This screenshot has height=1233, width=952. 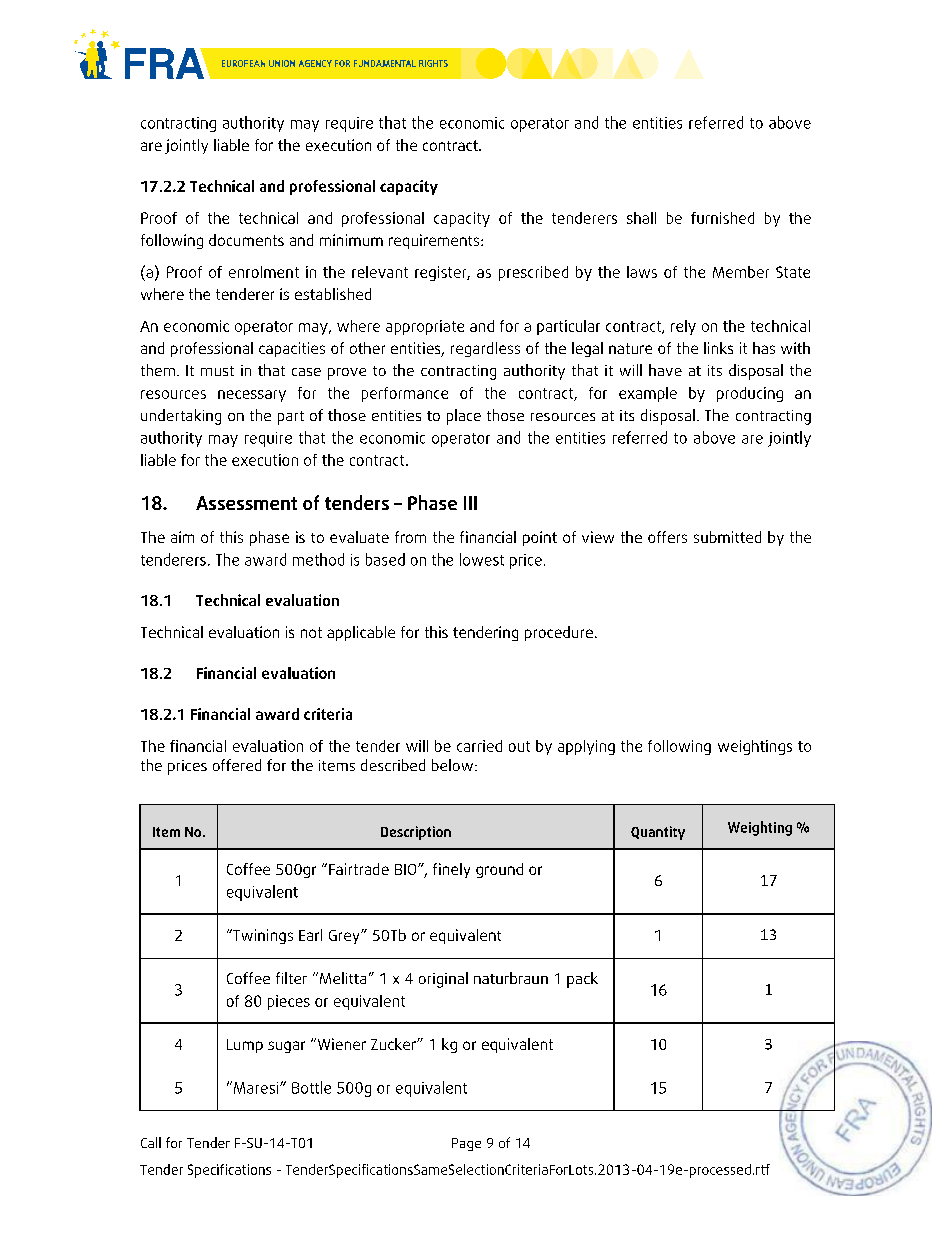 What do you see at coordinates (246, 240) in the screenshot?
I see `documents` at bounding box center [246, 240].
